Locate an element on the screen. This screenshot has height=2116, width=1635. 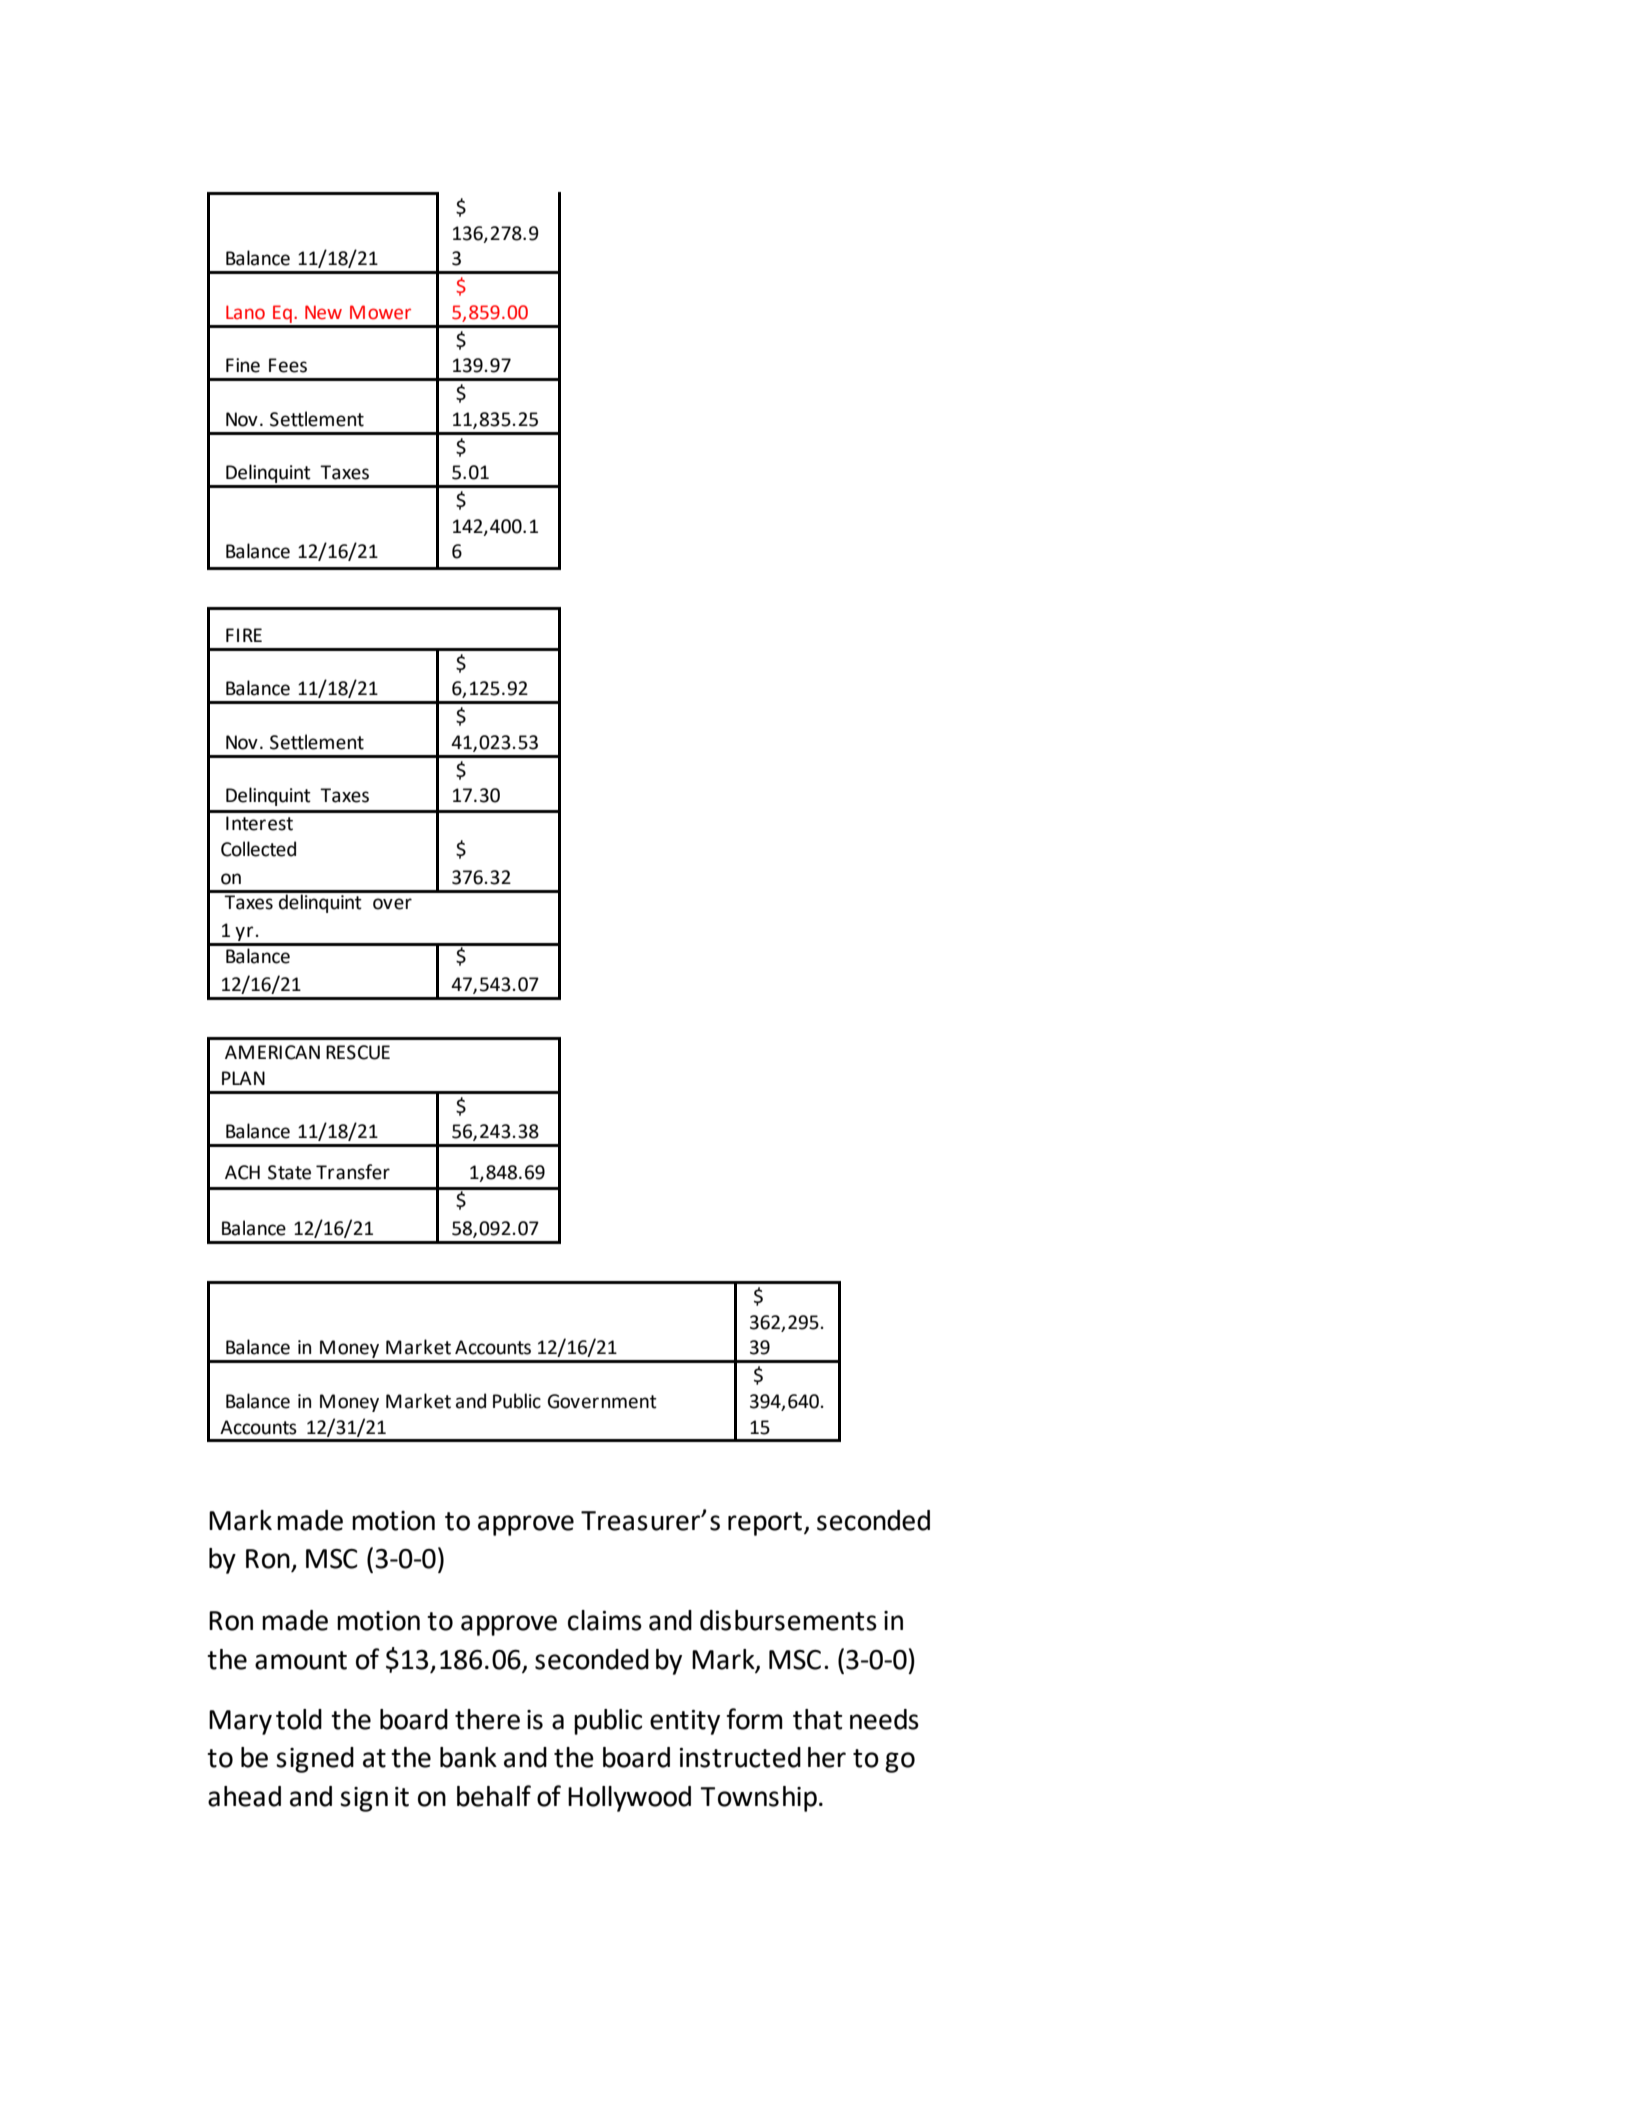
claims is located at coordinates (605, 1620).
